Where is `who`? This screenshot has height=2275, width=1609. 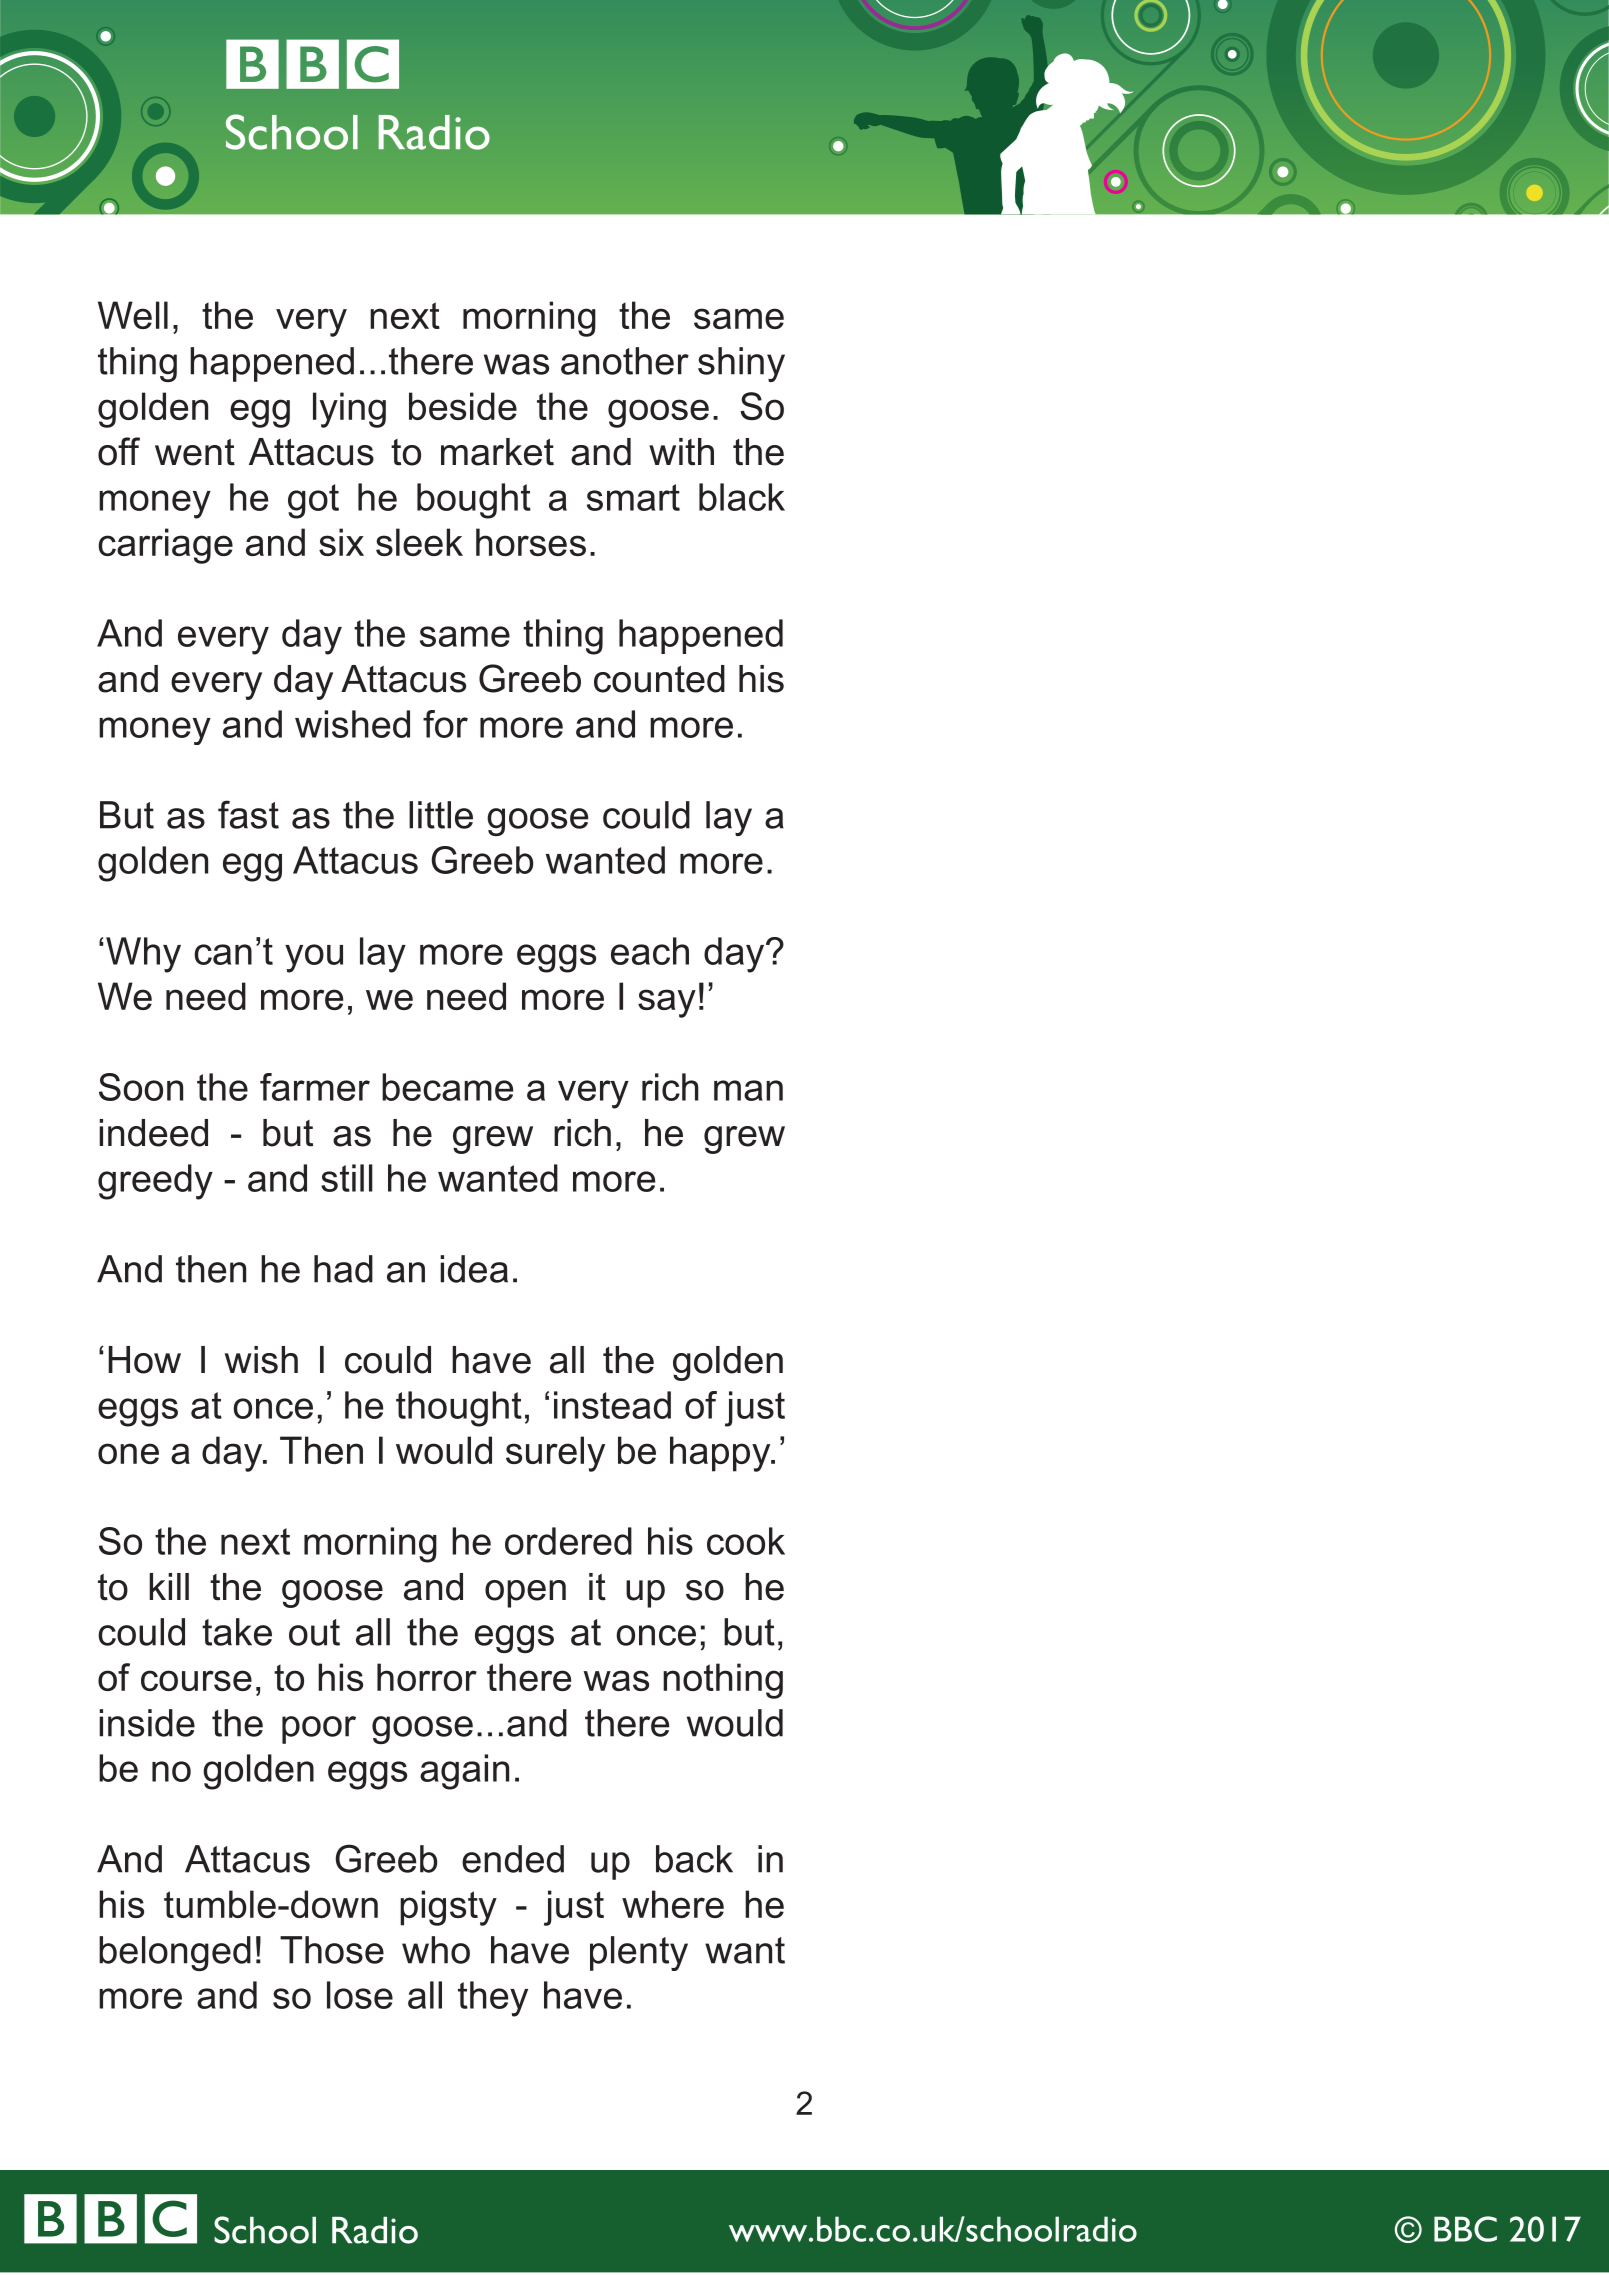
who is located at coordinates (436, 1950).
